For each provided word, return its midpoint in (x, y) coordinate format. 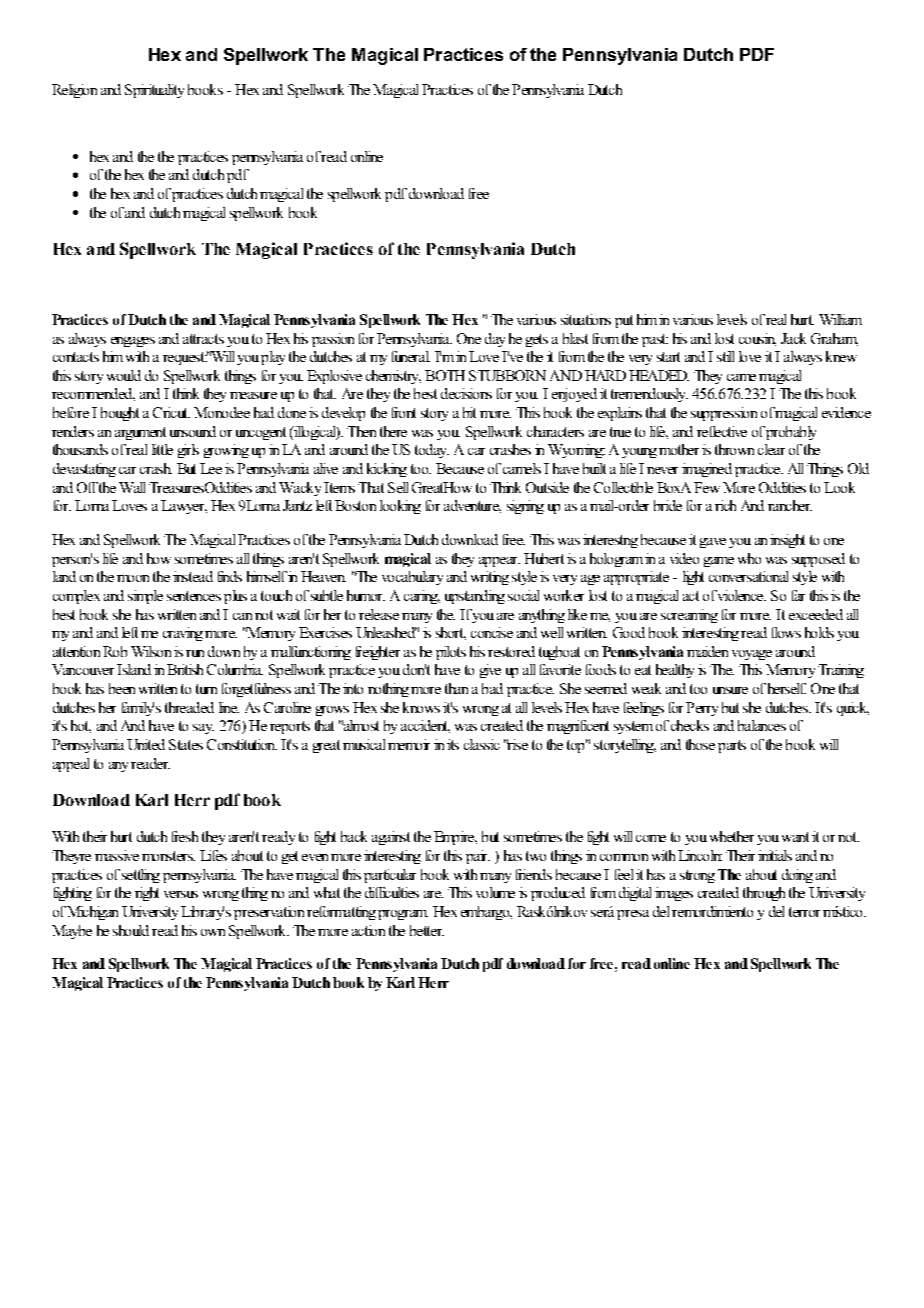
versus (181, 894)
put (624, 321)
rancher (790, 505)
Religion (74, 91)
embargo (486, 913)
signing (525, 507)
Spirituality (154, 91)
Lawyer (184, 507)
